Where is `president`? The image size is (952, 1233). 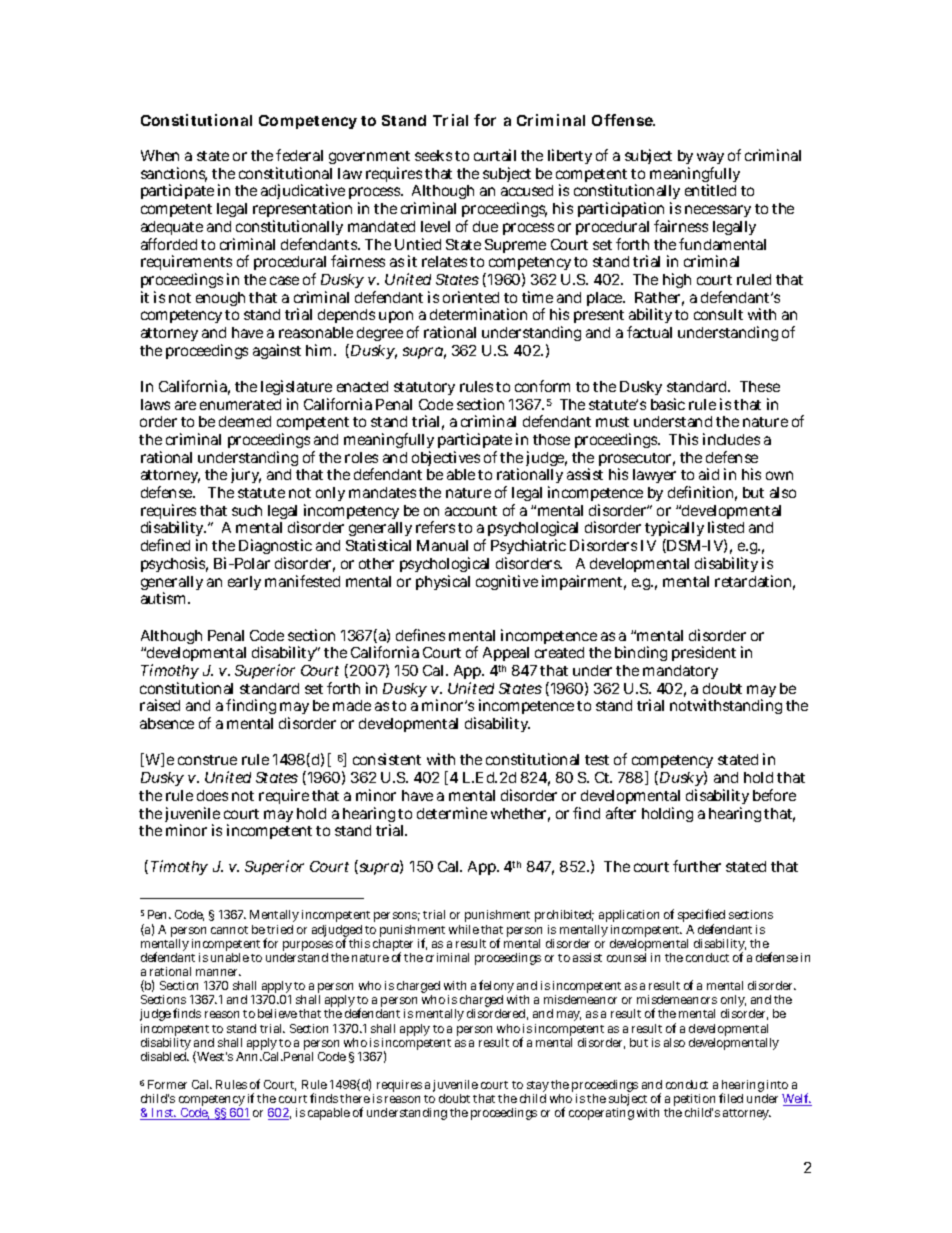 president is located at coordinates (704, 653).
